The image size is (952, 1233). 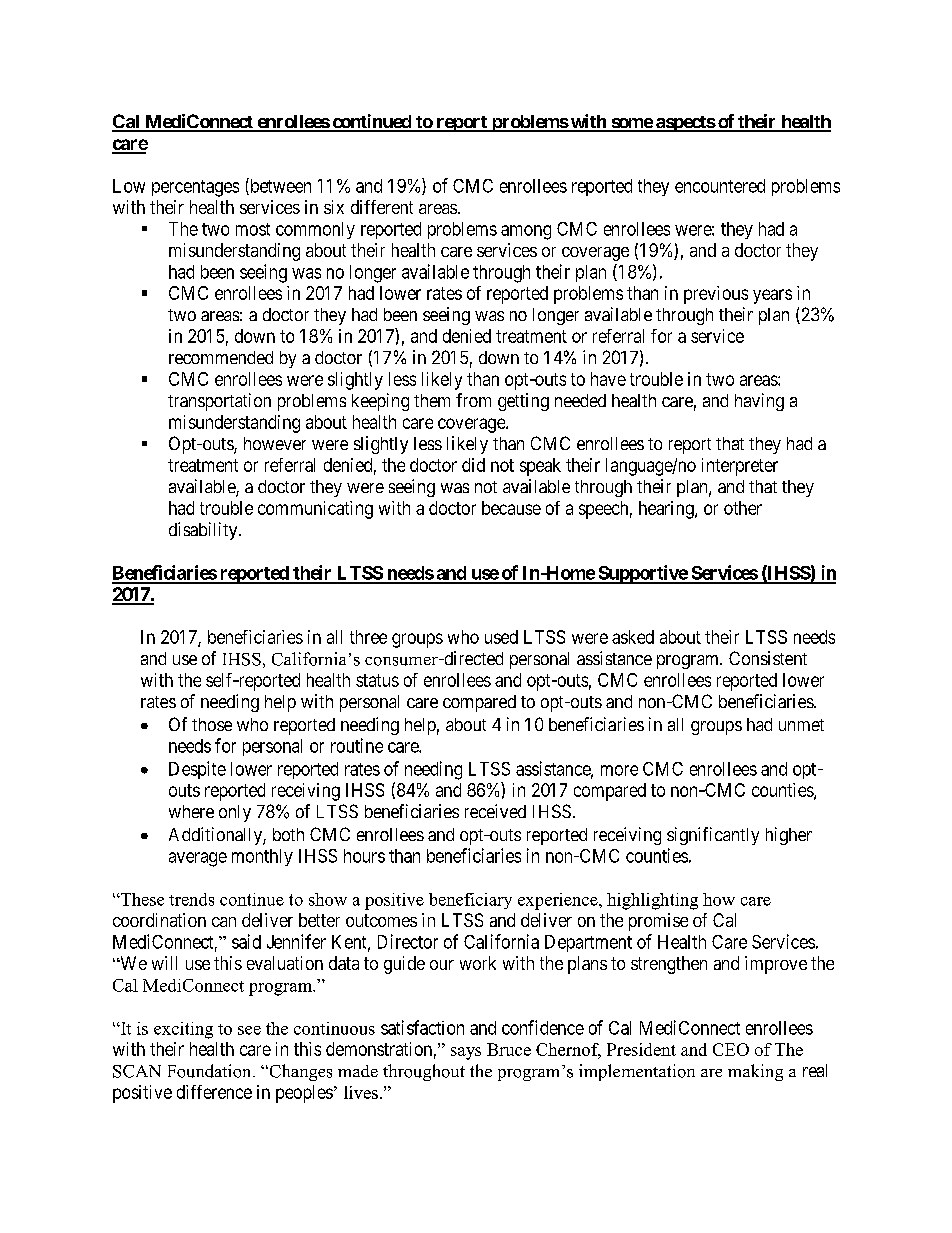 I want to click on those, so click(x=212, y=724).
